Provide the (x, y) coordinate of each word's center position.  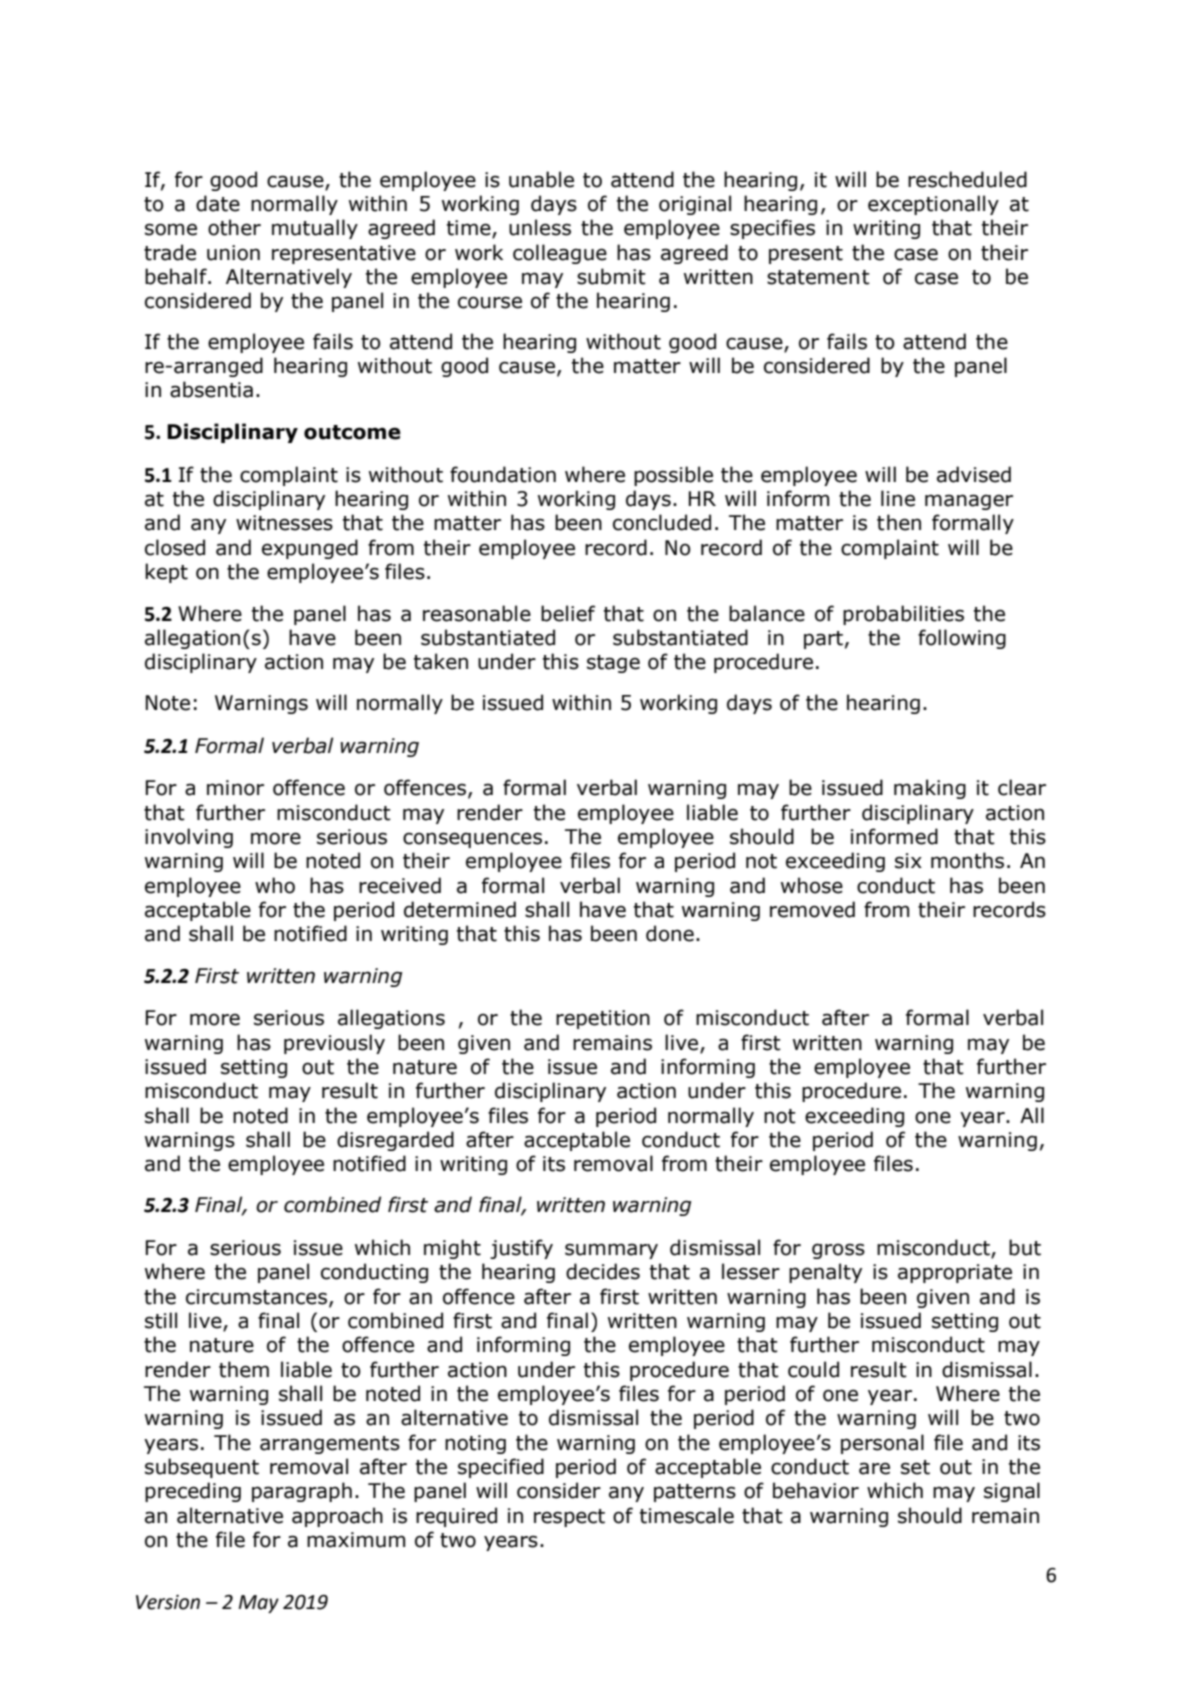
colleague (560, 254)
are (874, 1468)
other (234, 227)
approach (337, 1517)
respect (569, 1518)
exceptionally (933, 205)
